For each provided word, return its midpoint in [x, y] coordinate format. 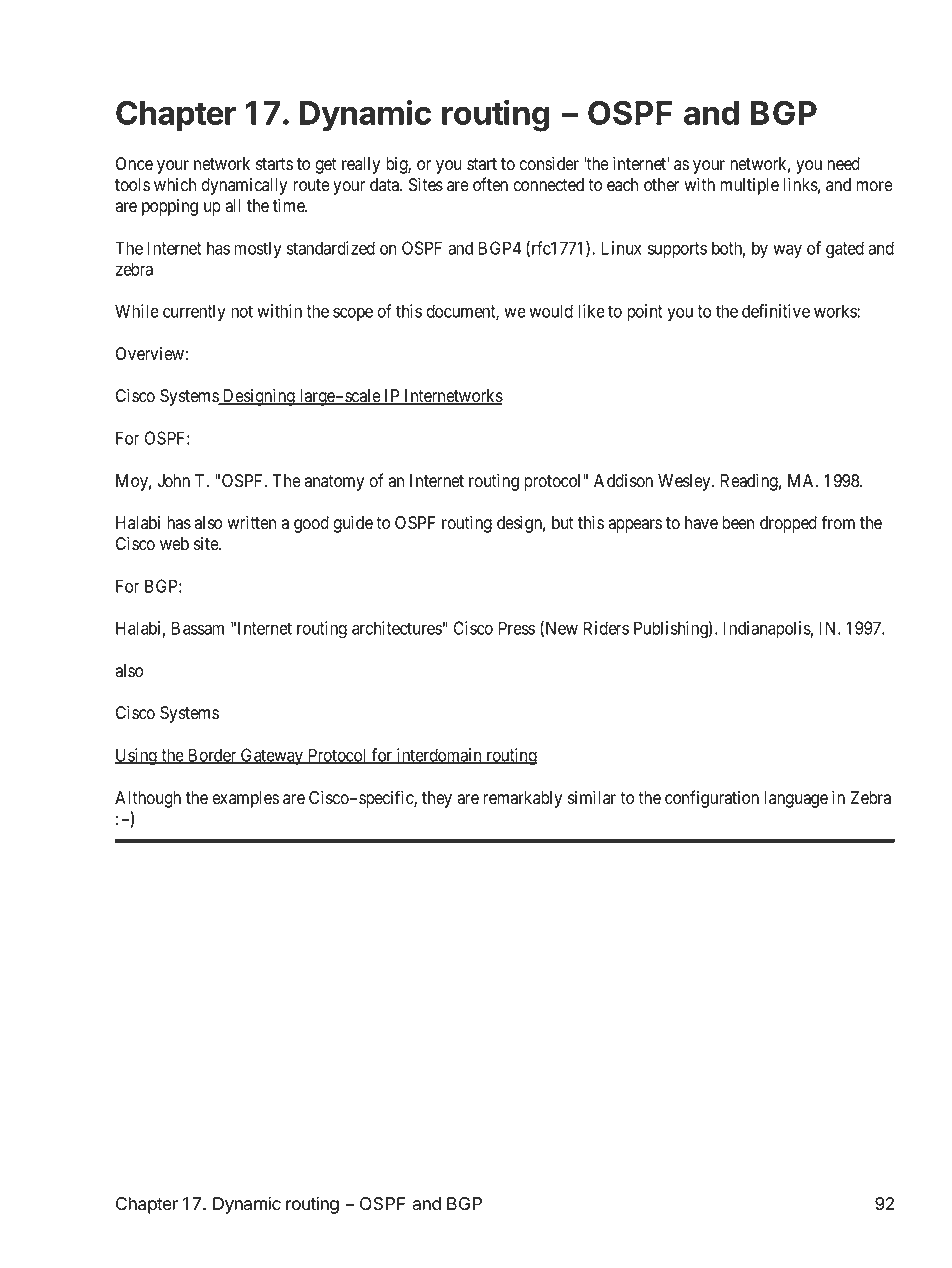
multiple [749, 186]
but [563, 523]
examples [245, 799]
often [490, 184]
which [175, 185]
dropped [788, 524]
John [173, 481]
